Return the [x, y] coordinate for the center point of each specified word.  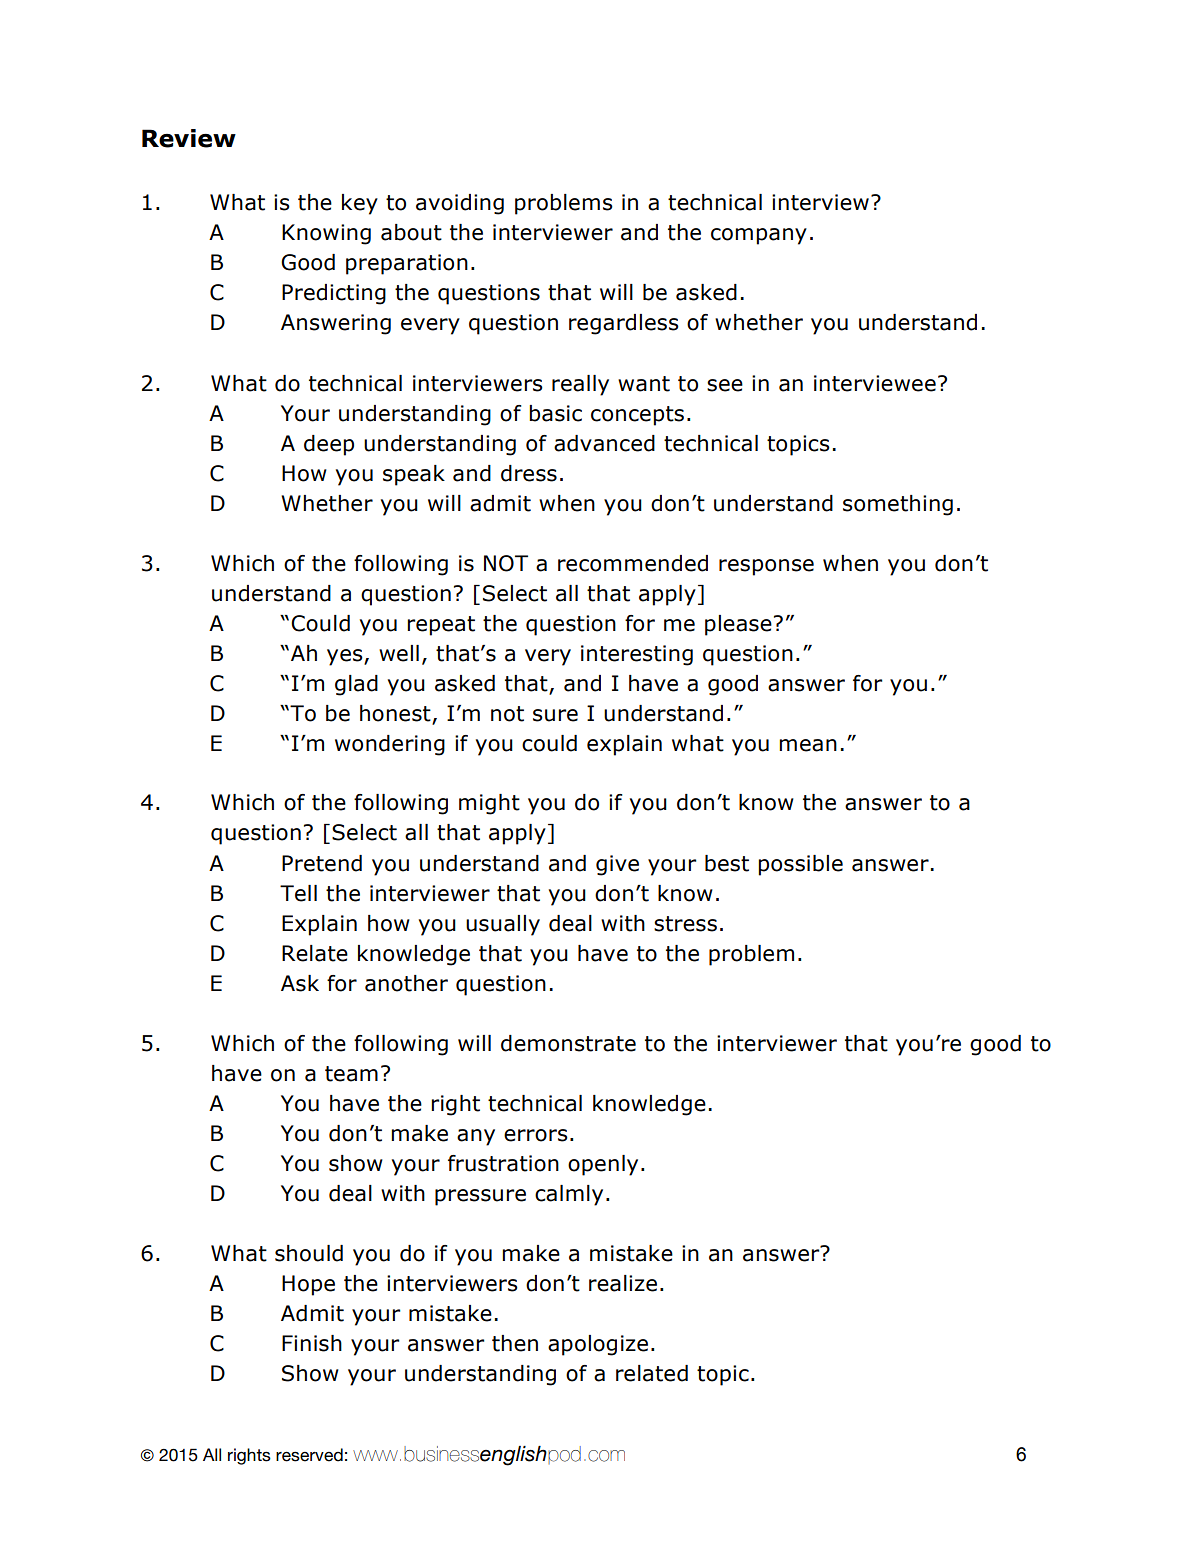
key [360, 204]
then [515, 1343]
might [489, 804]
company [759, 236]
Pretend [322, 863]
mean [808, 745]
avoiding [460, 204]
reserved [309, 1455]
